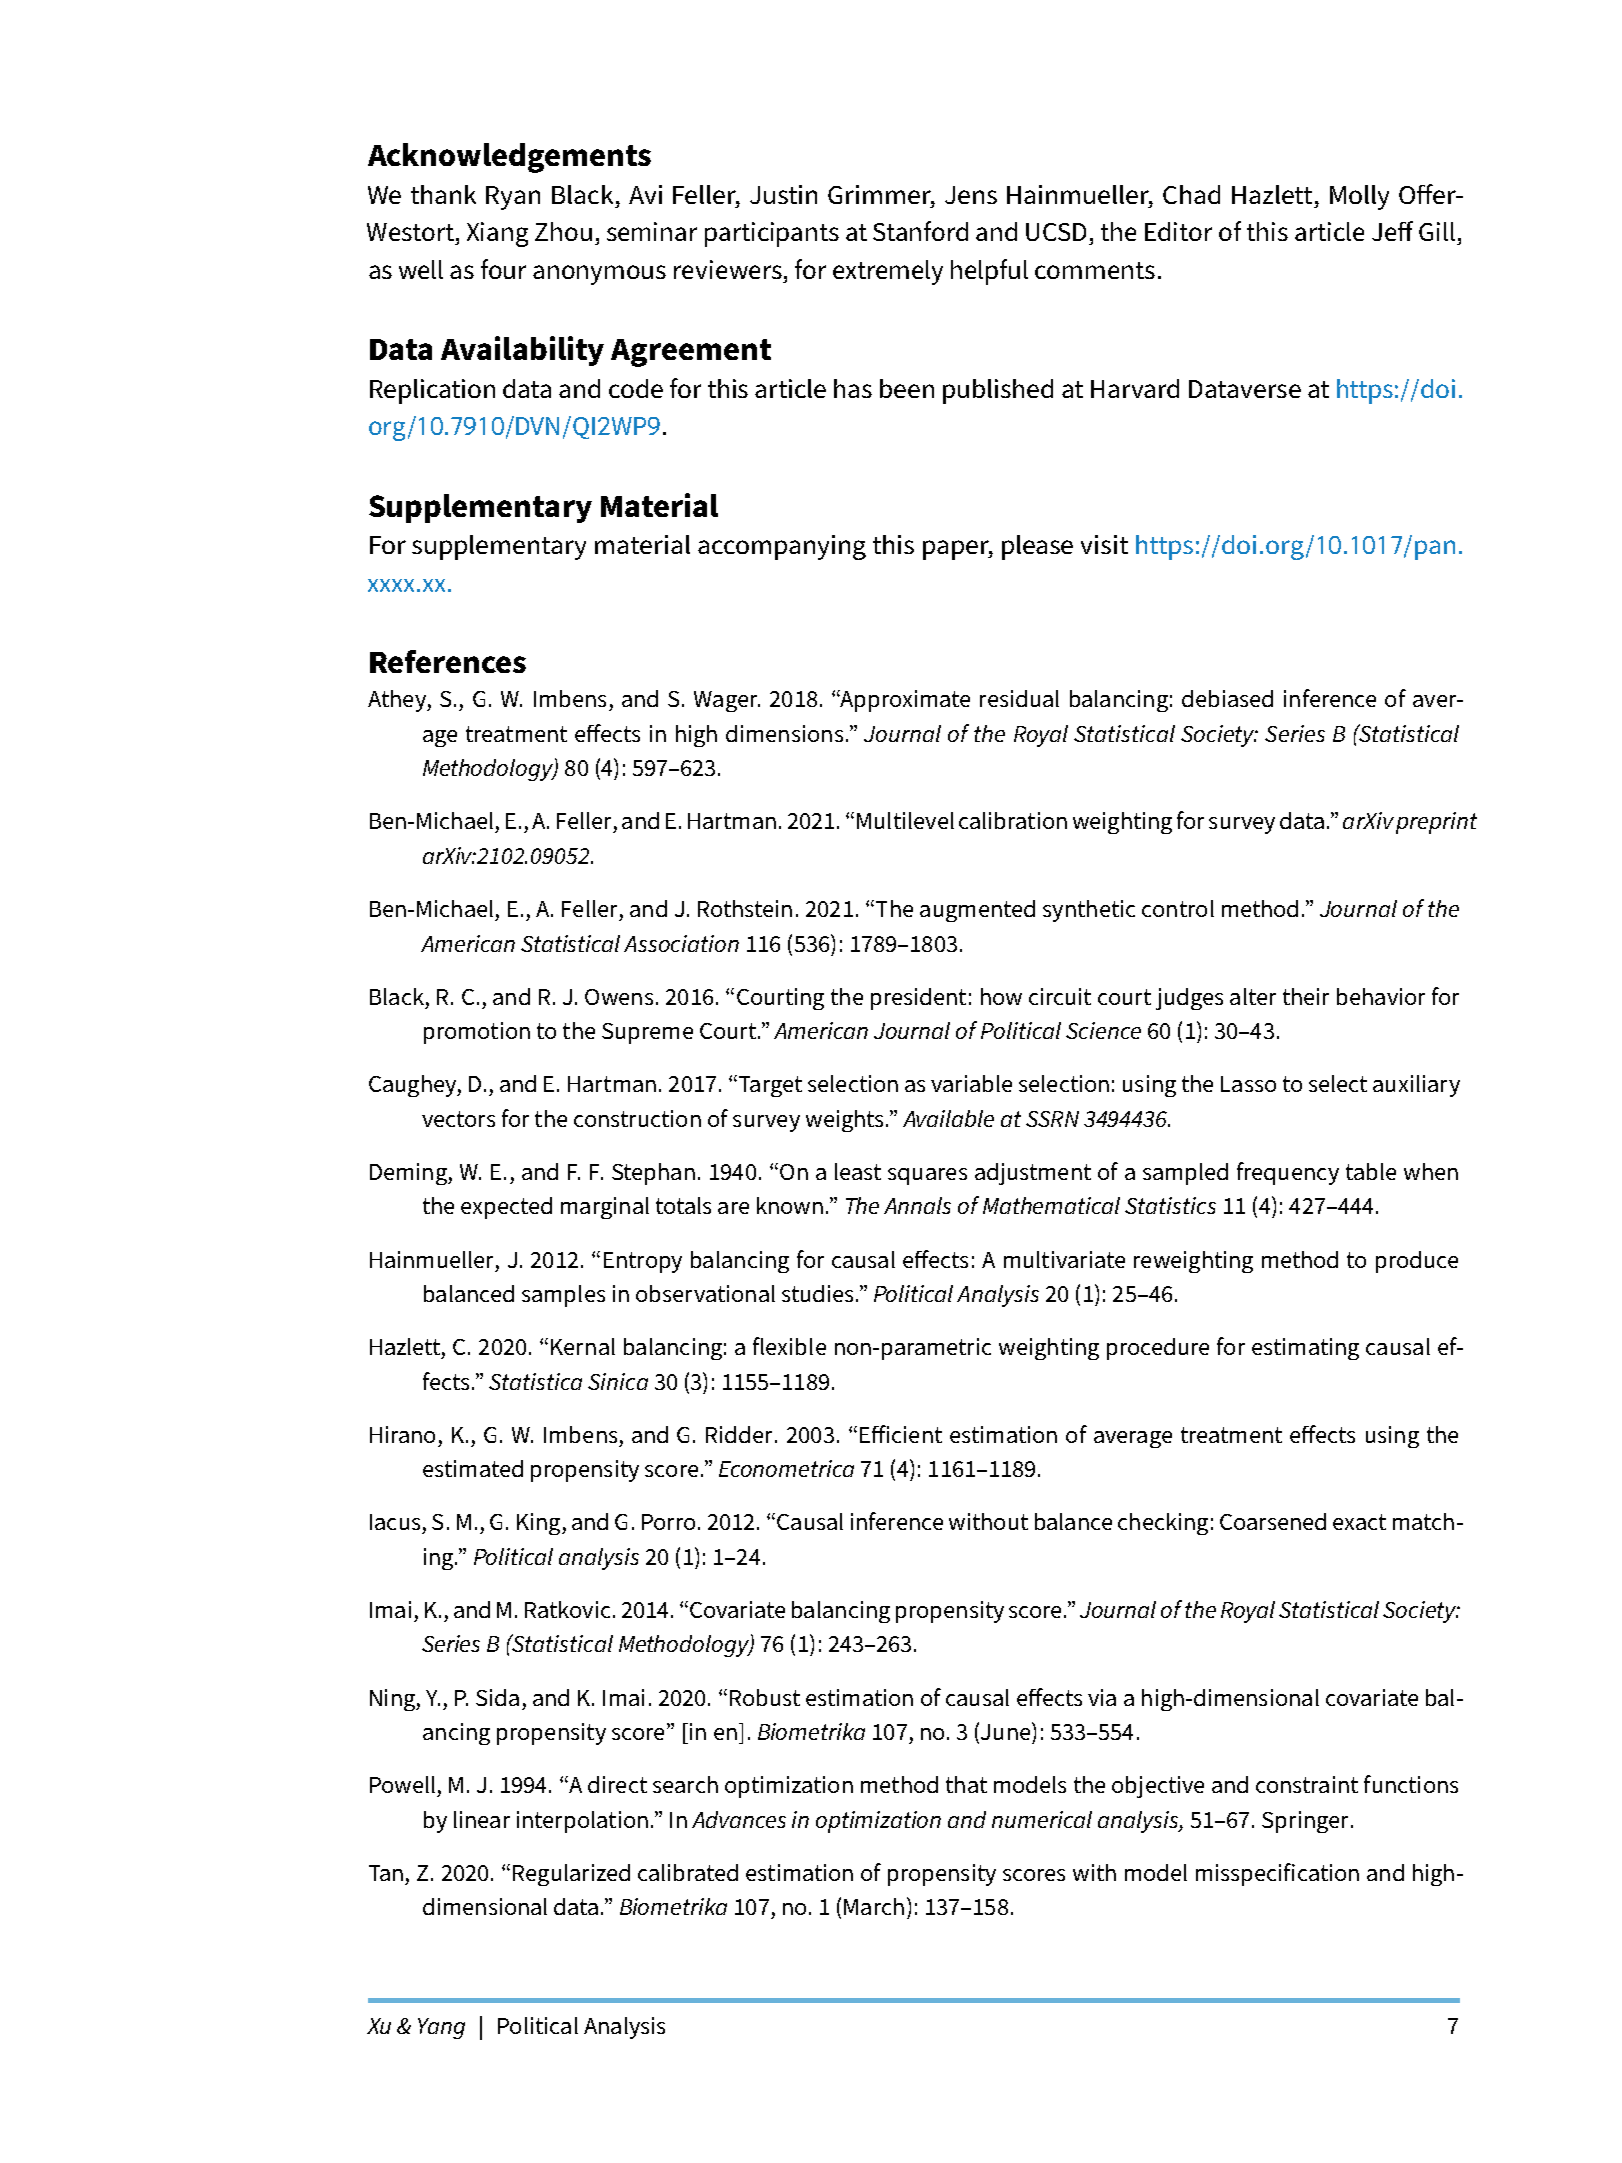 Image resolution: width=1622 pixels, height=2163 pixels. Describe the element at coordinates (448, 661) in the screenshot. I see `References` at that location.
